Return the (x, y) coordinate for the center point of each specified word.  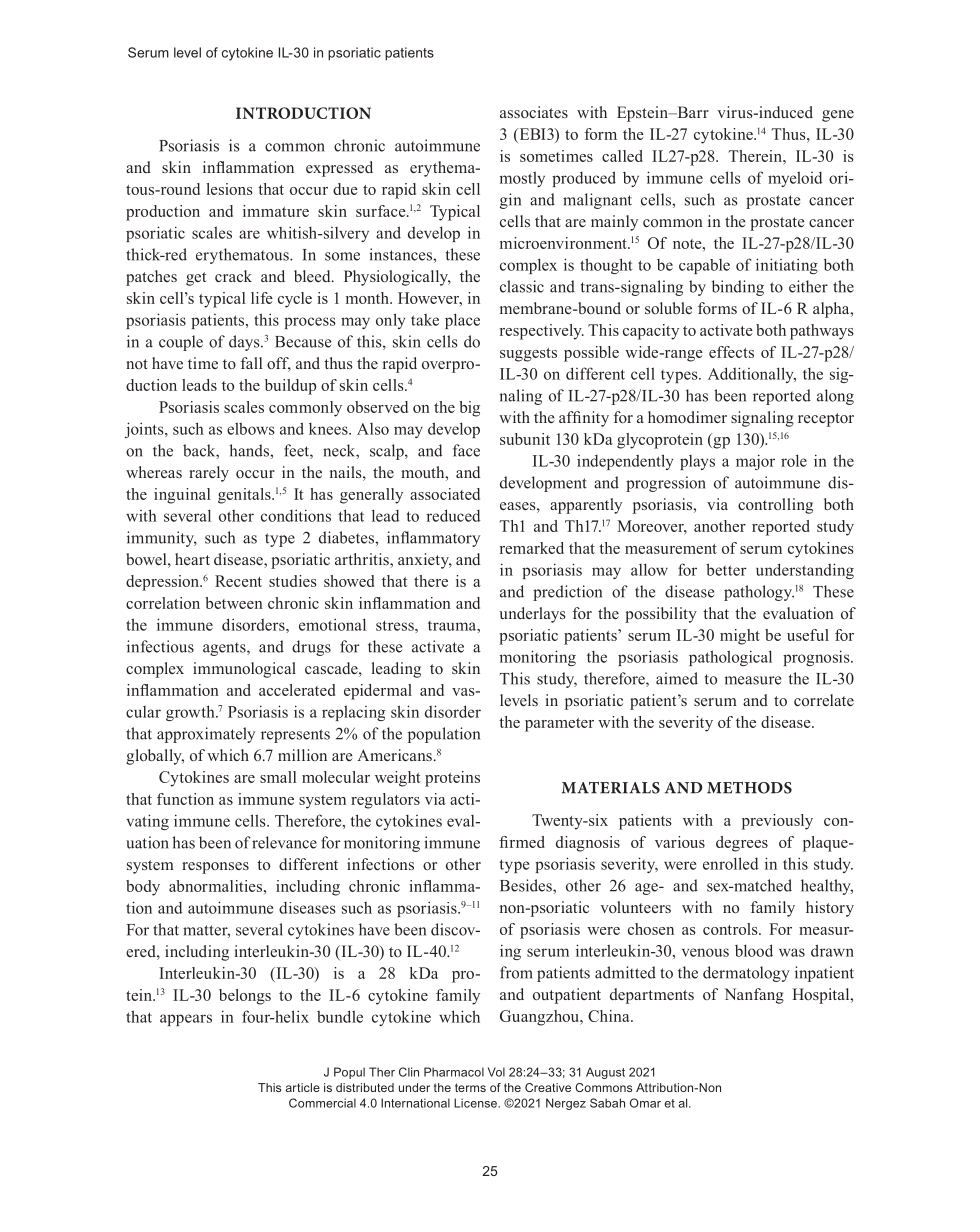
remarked (532, 548)
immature (276, 211)
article (302, 1087)
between (234, 603)
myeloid (795, 179)
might (740, 637)
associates (534, 112)
